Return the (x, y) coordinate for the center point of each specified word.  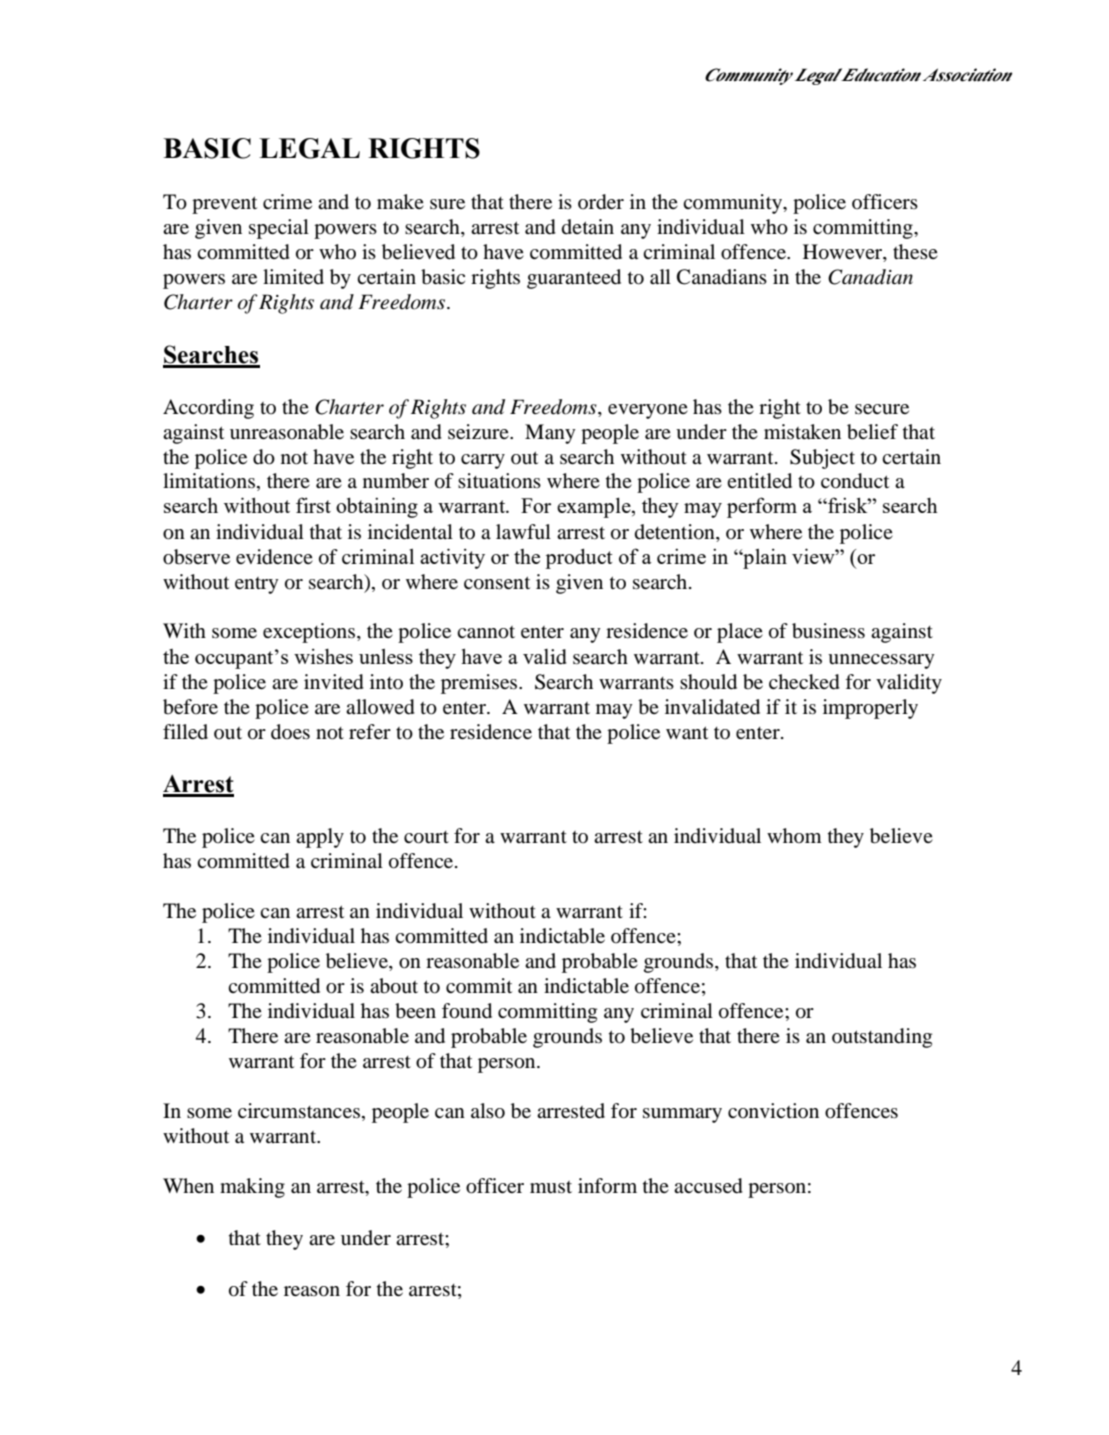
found (467, 1011)
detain (588, 226)
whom (794, 835)
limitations (209, 481)
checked (804, 682)
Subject (822, 459)
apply (320, 838)
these (915, 251)
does (290, 732)
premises (480, 684)
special (279, 229)
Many (550, 434)
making (252, 1188)
